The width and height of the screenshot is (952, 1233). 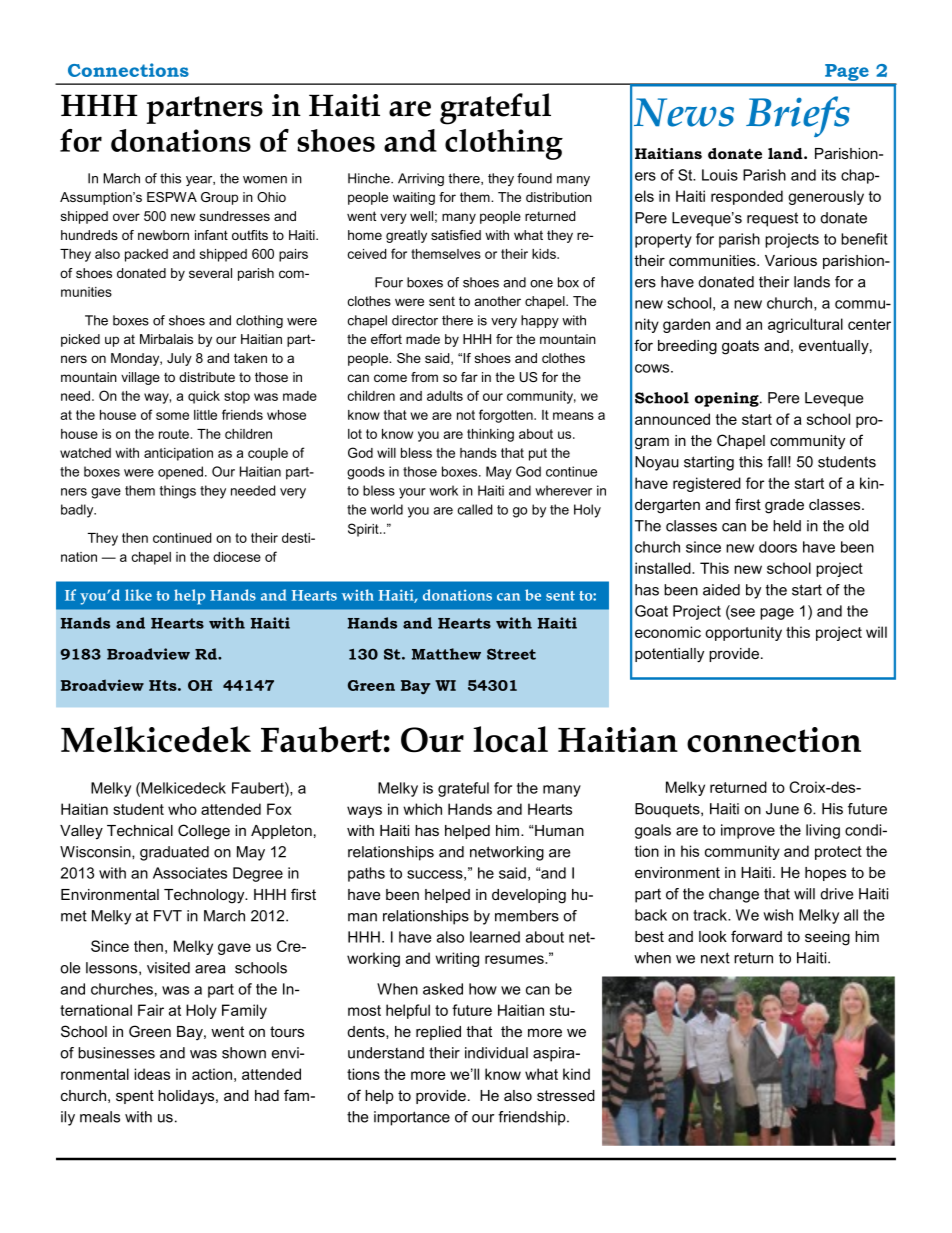 What do you see at coordinates (219, 198) in the screenshot?
I see `Group` at bounding box center [219, 198].
